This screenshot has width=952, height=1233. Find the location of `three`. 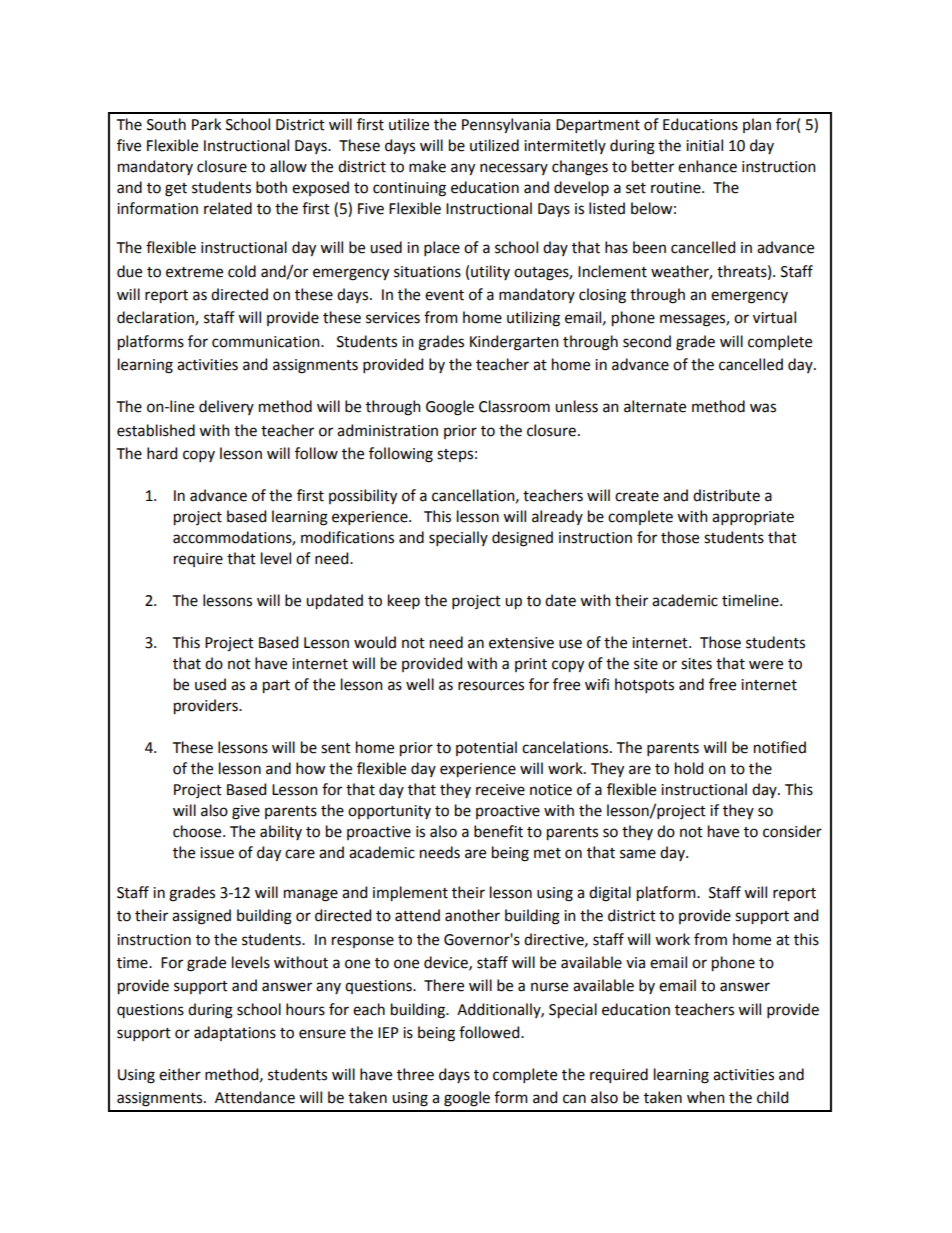

three is located at coordinates (415, 1074).
